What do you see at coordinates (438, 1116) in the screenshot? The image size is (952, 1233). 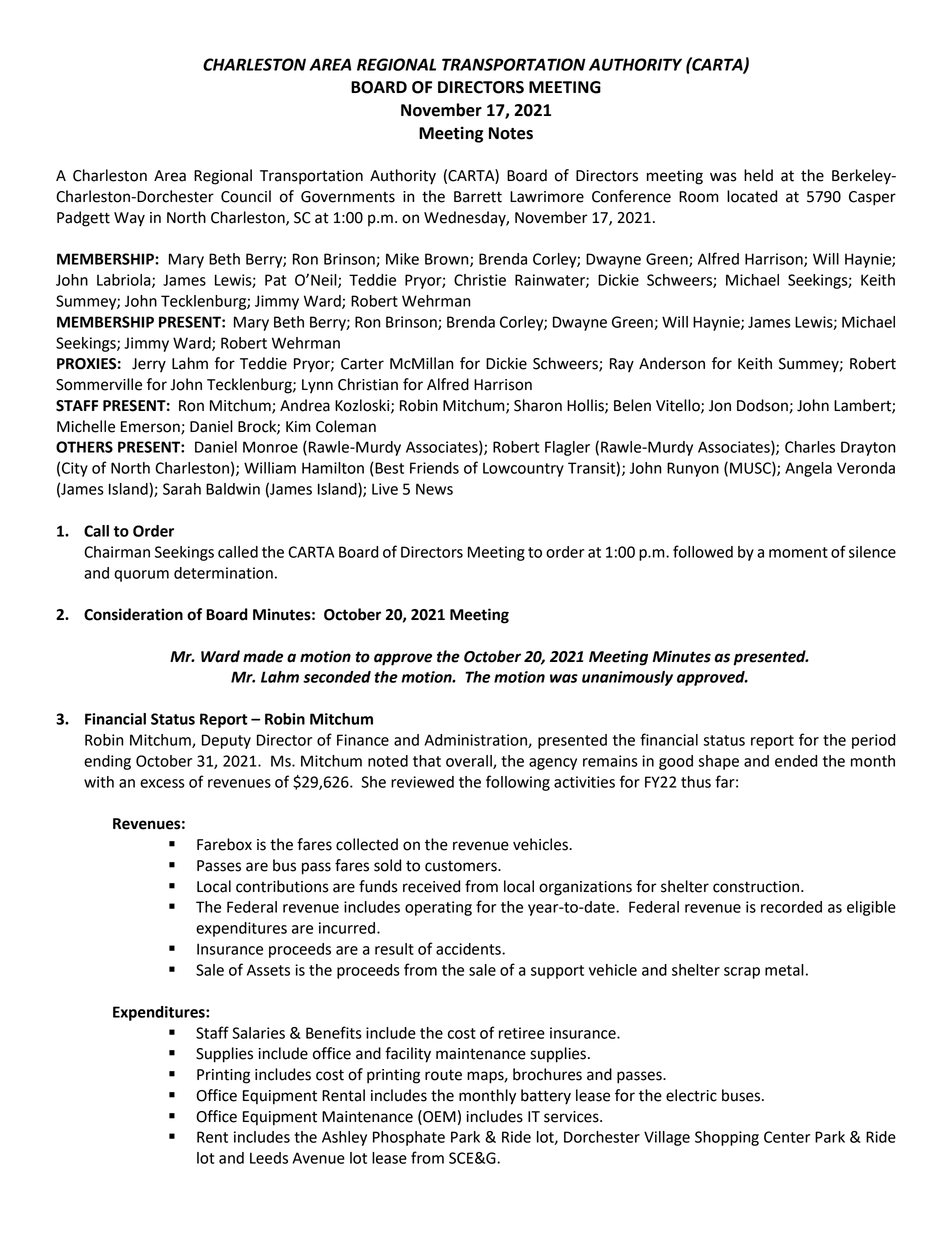 I see `OEM` at bounding box center [438, 1116].
